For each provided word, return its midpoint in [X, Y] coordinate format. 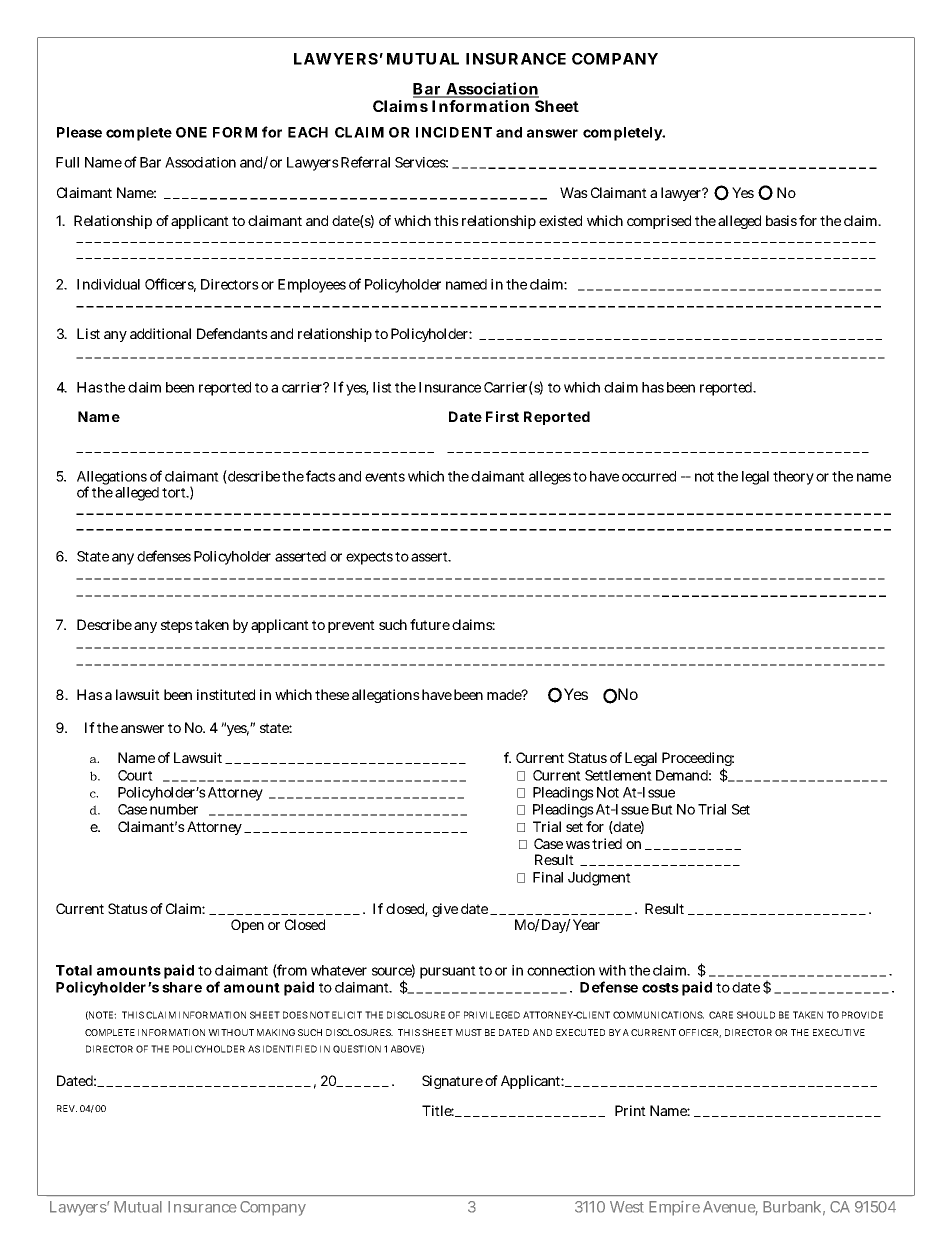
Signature [452, 1082]
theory [793, 478]
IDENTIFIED [290, 1049]
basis [781, 220]
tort [175, 493]
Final [548, 877]
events [385, 477]
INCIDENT [454, 132]
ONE [191, 132]
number [174, 809]
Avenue [730, 1208]
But [662, 809]
